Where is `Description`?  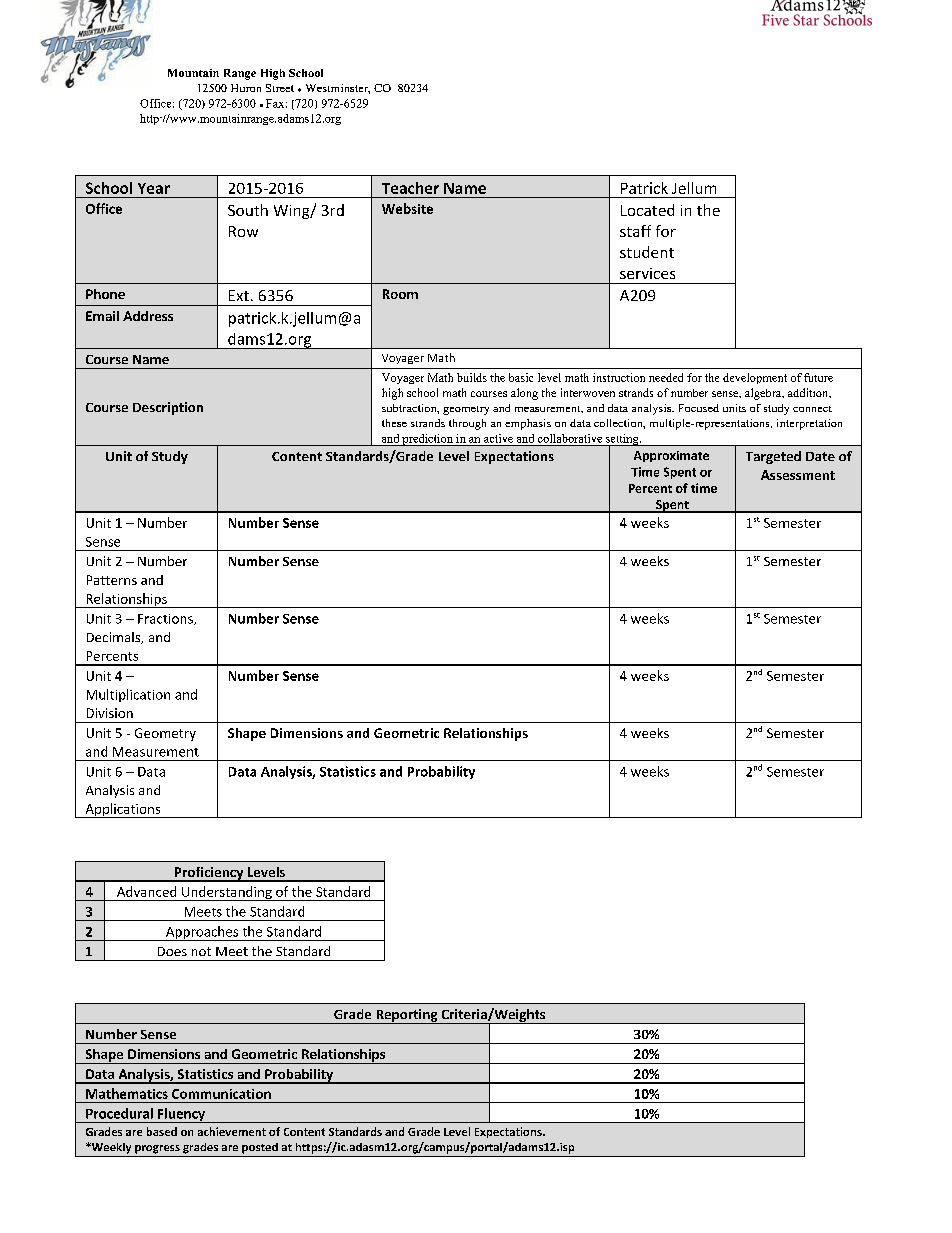
Description is located at coordinates (168, 408).
